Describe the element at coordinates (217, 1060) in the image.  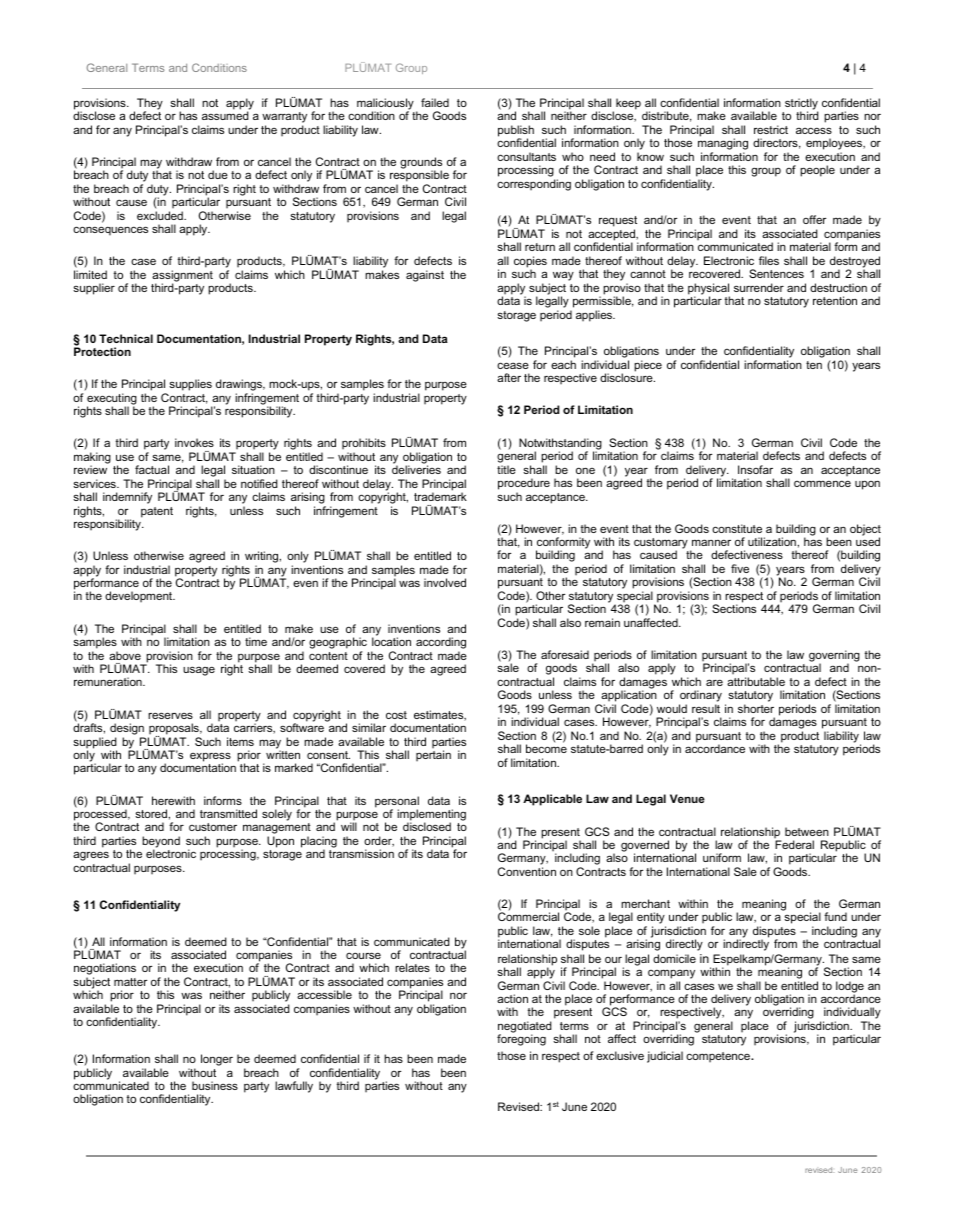
I see `longer` at that location.
